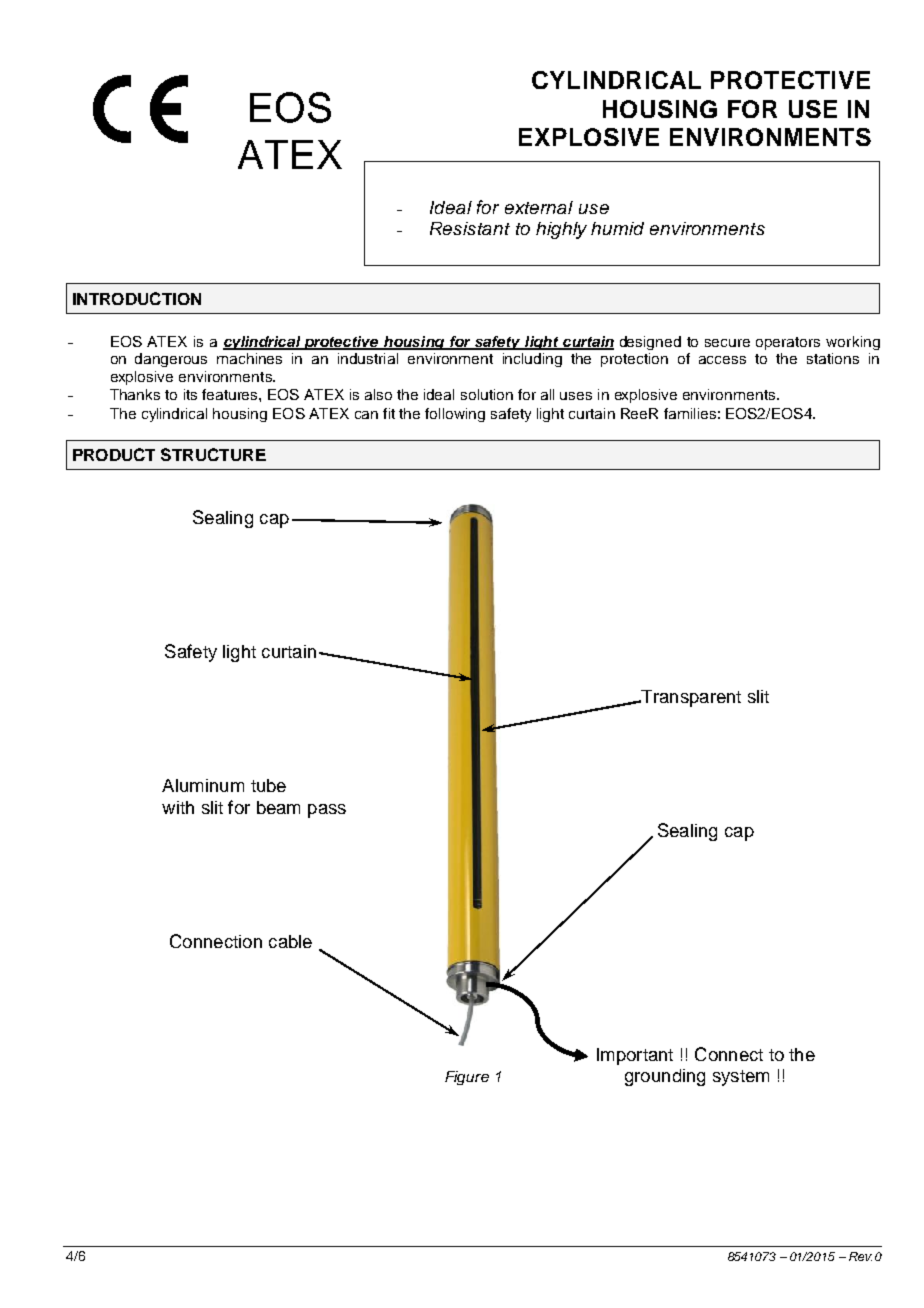  I want to click on following, so click(455, 415).
